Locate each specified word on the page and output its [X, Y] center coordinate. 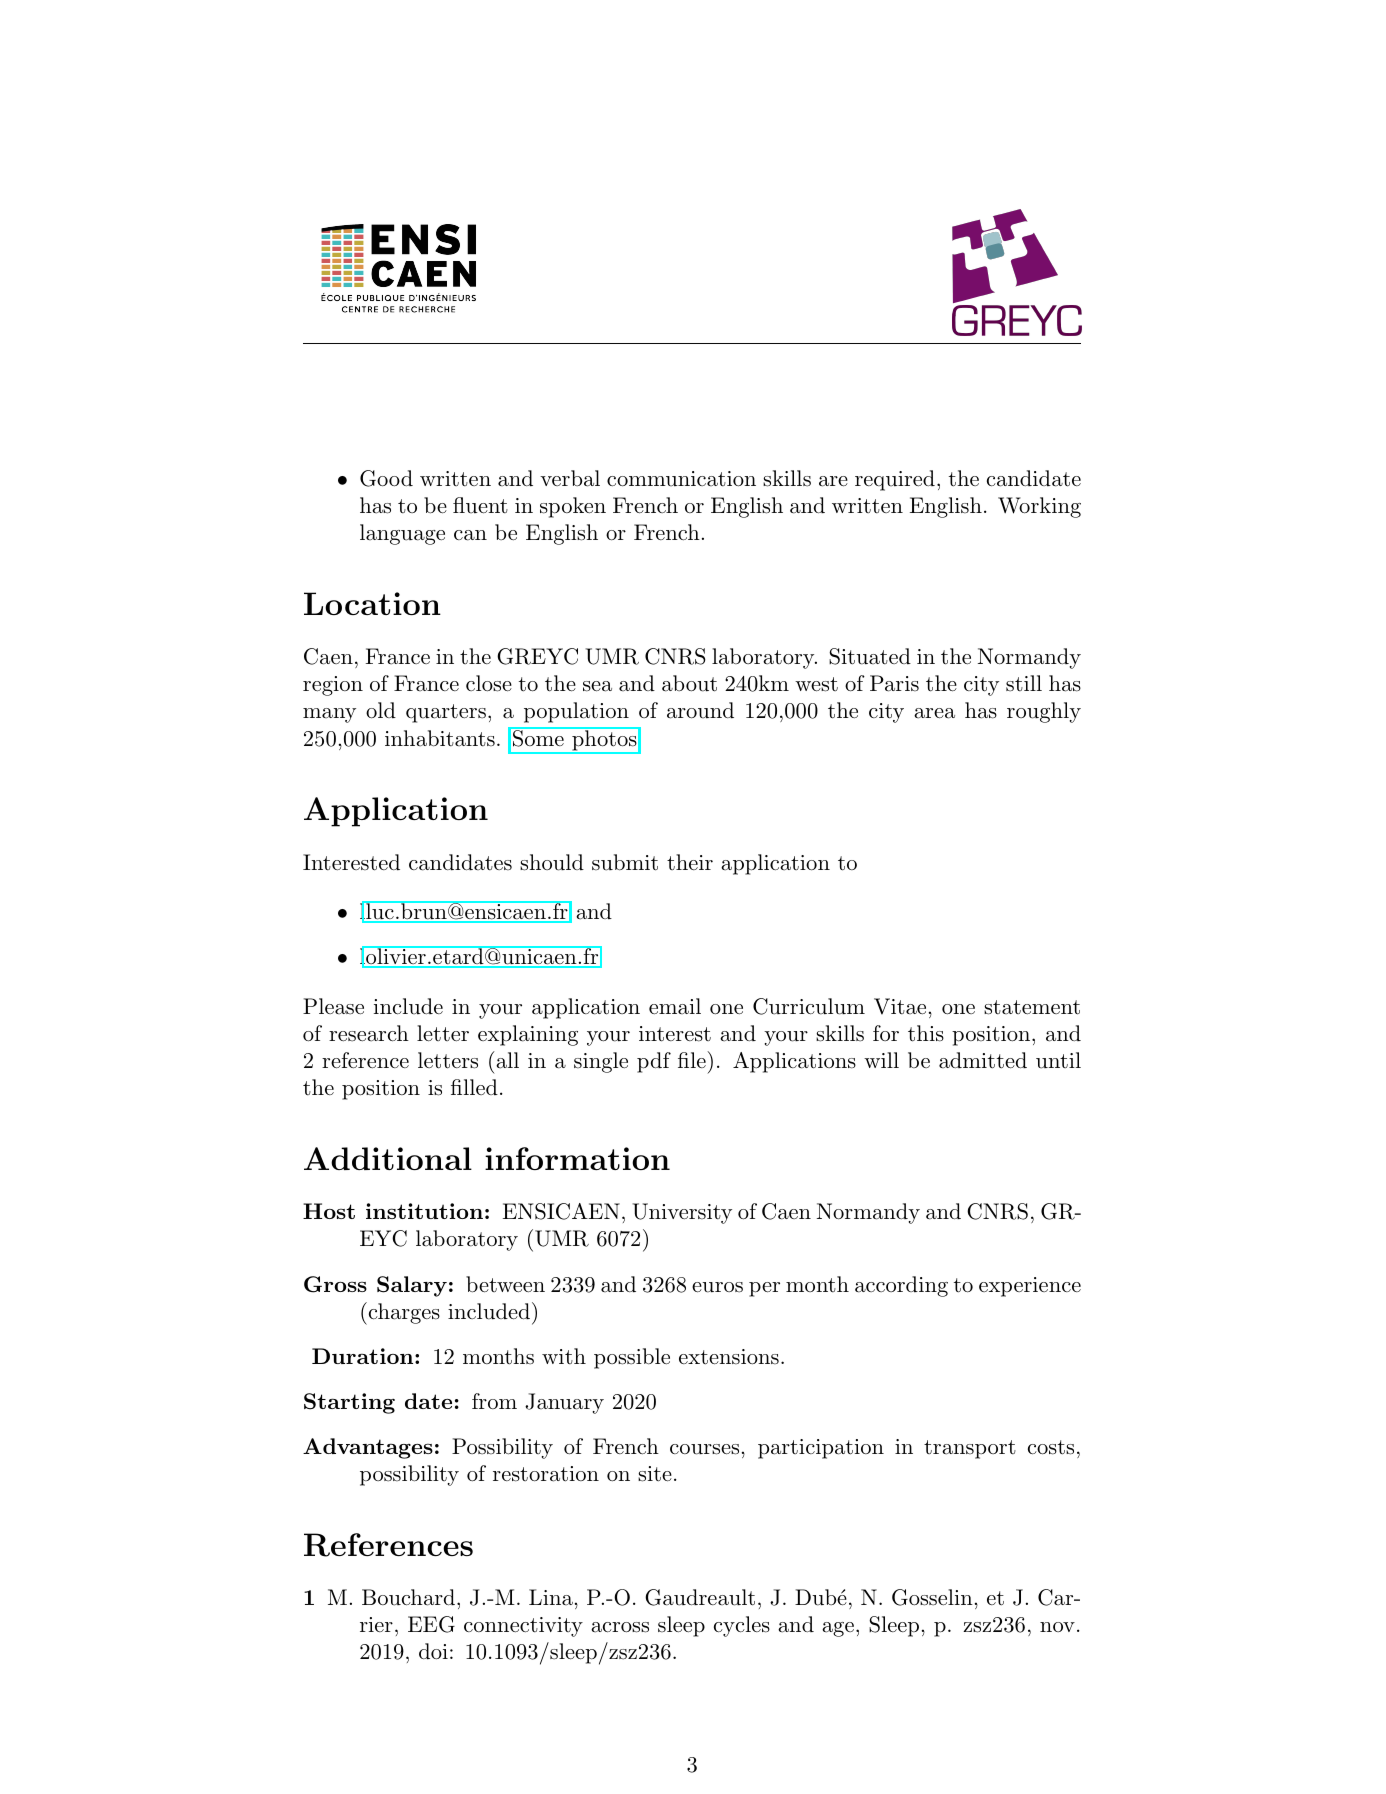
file [693, 1059]
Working [1039, 507]
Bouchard [408, 1597]
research [369, 1033]
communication [681, 479]
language [402, 534]
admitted [983, 1060]
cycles [742, 1626]
